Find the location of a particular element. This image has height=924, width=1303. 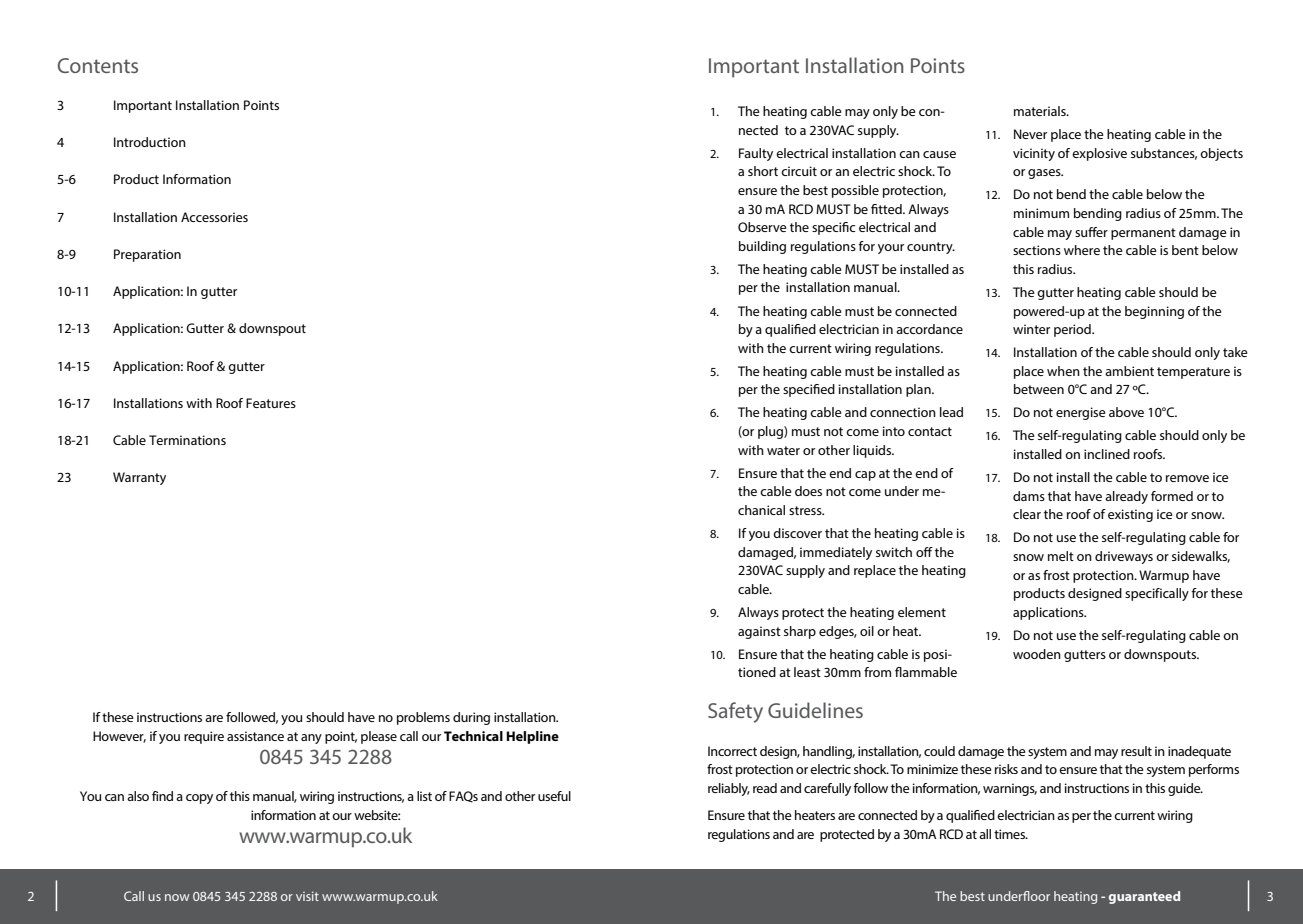

Faulty is located at coordinates (756, 154).
